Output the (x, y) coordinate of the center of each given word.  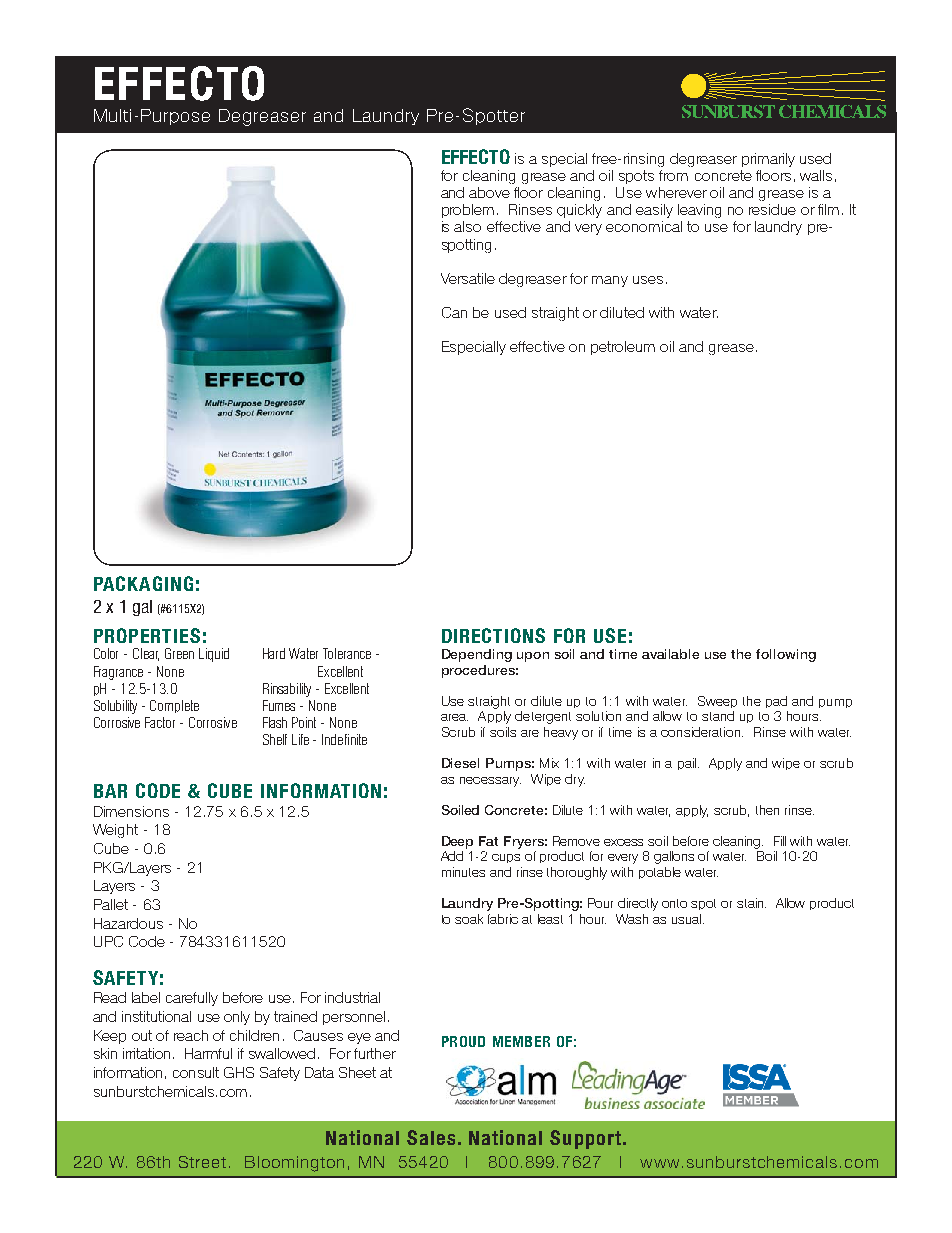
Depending (477, 655)
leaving (699, 211)
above (489, 192)
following (786, 655)
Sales (431, 1137)
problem (468, 211)
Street (202, 1162)
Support (585, 1139)
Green (179, 653)
